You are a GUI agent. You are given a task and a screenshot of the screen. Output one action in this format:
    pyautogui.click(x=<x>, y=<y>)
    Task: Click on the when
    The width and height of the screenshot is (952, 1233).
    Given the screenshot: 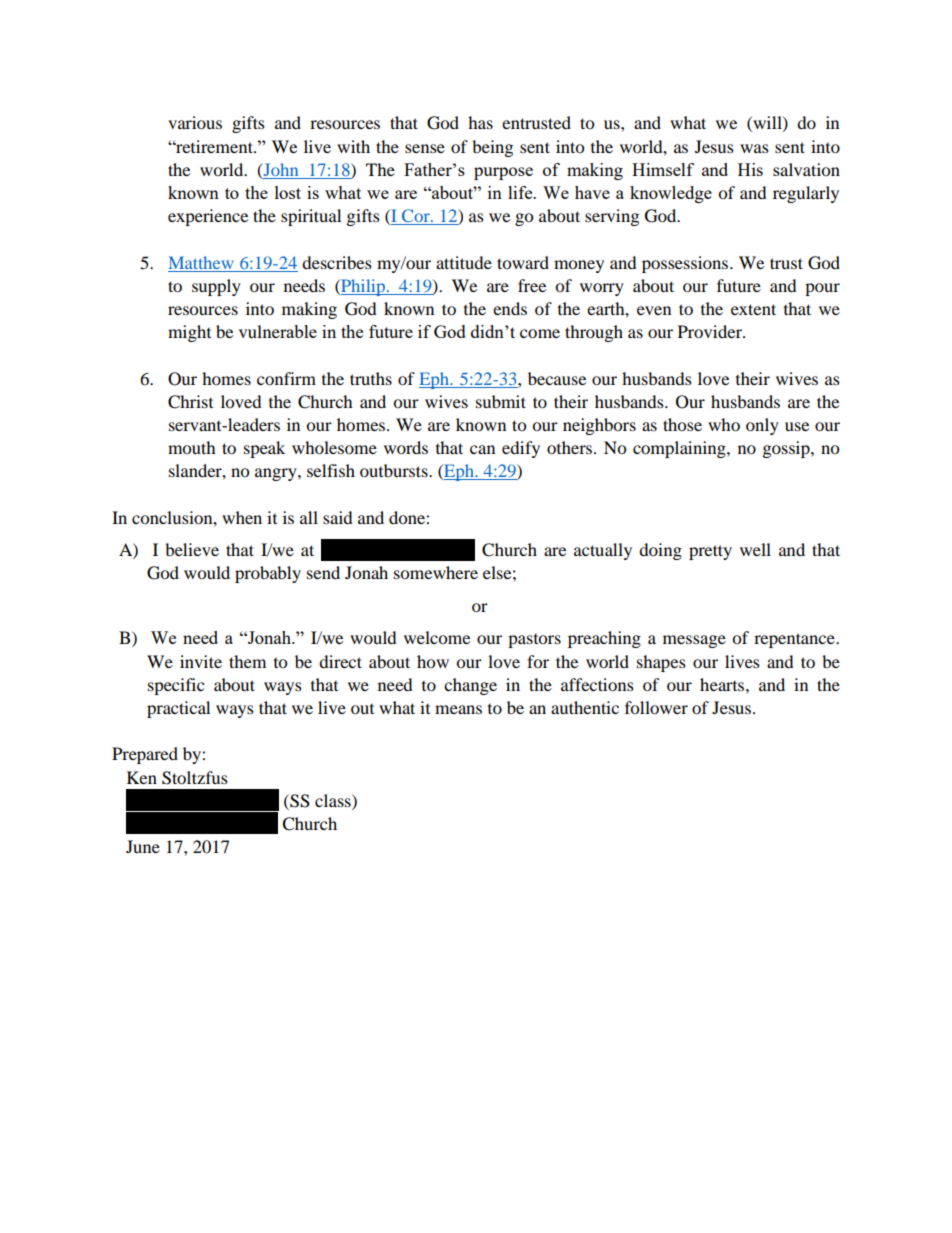 What is the action you would take?
    pyautogui.click(x=242, y=517)
